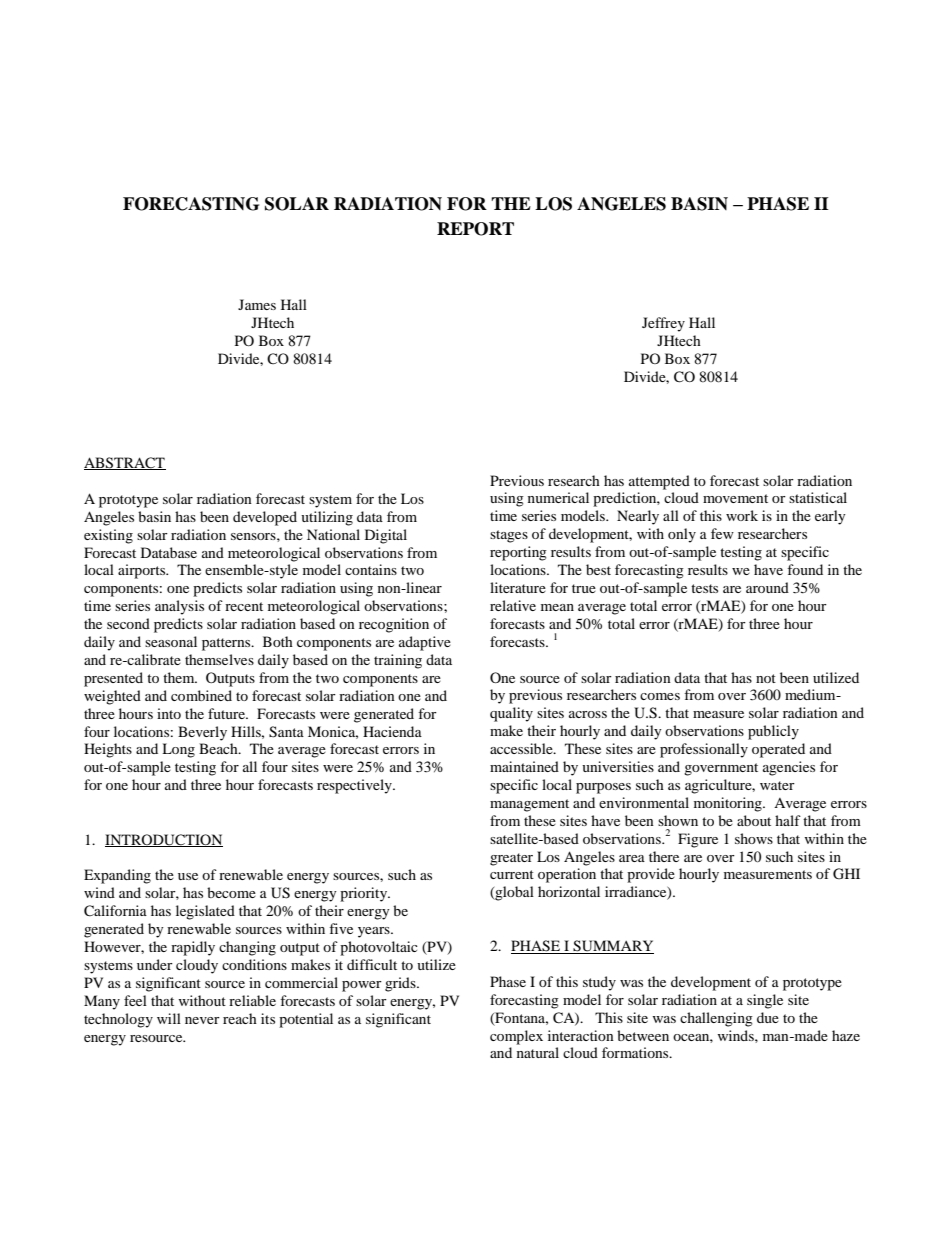 The height and width of the screenshot is (1233, 952). What do you see at coordinates (178, 750) in the screenshot?
I see `Long` at bounding box center [178, 750].
